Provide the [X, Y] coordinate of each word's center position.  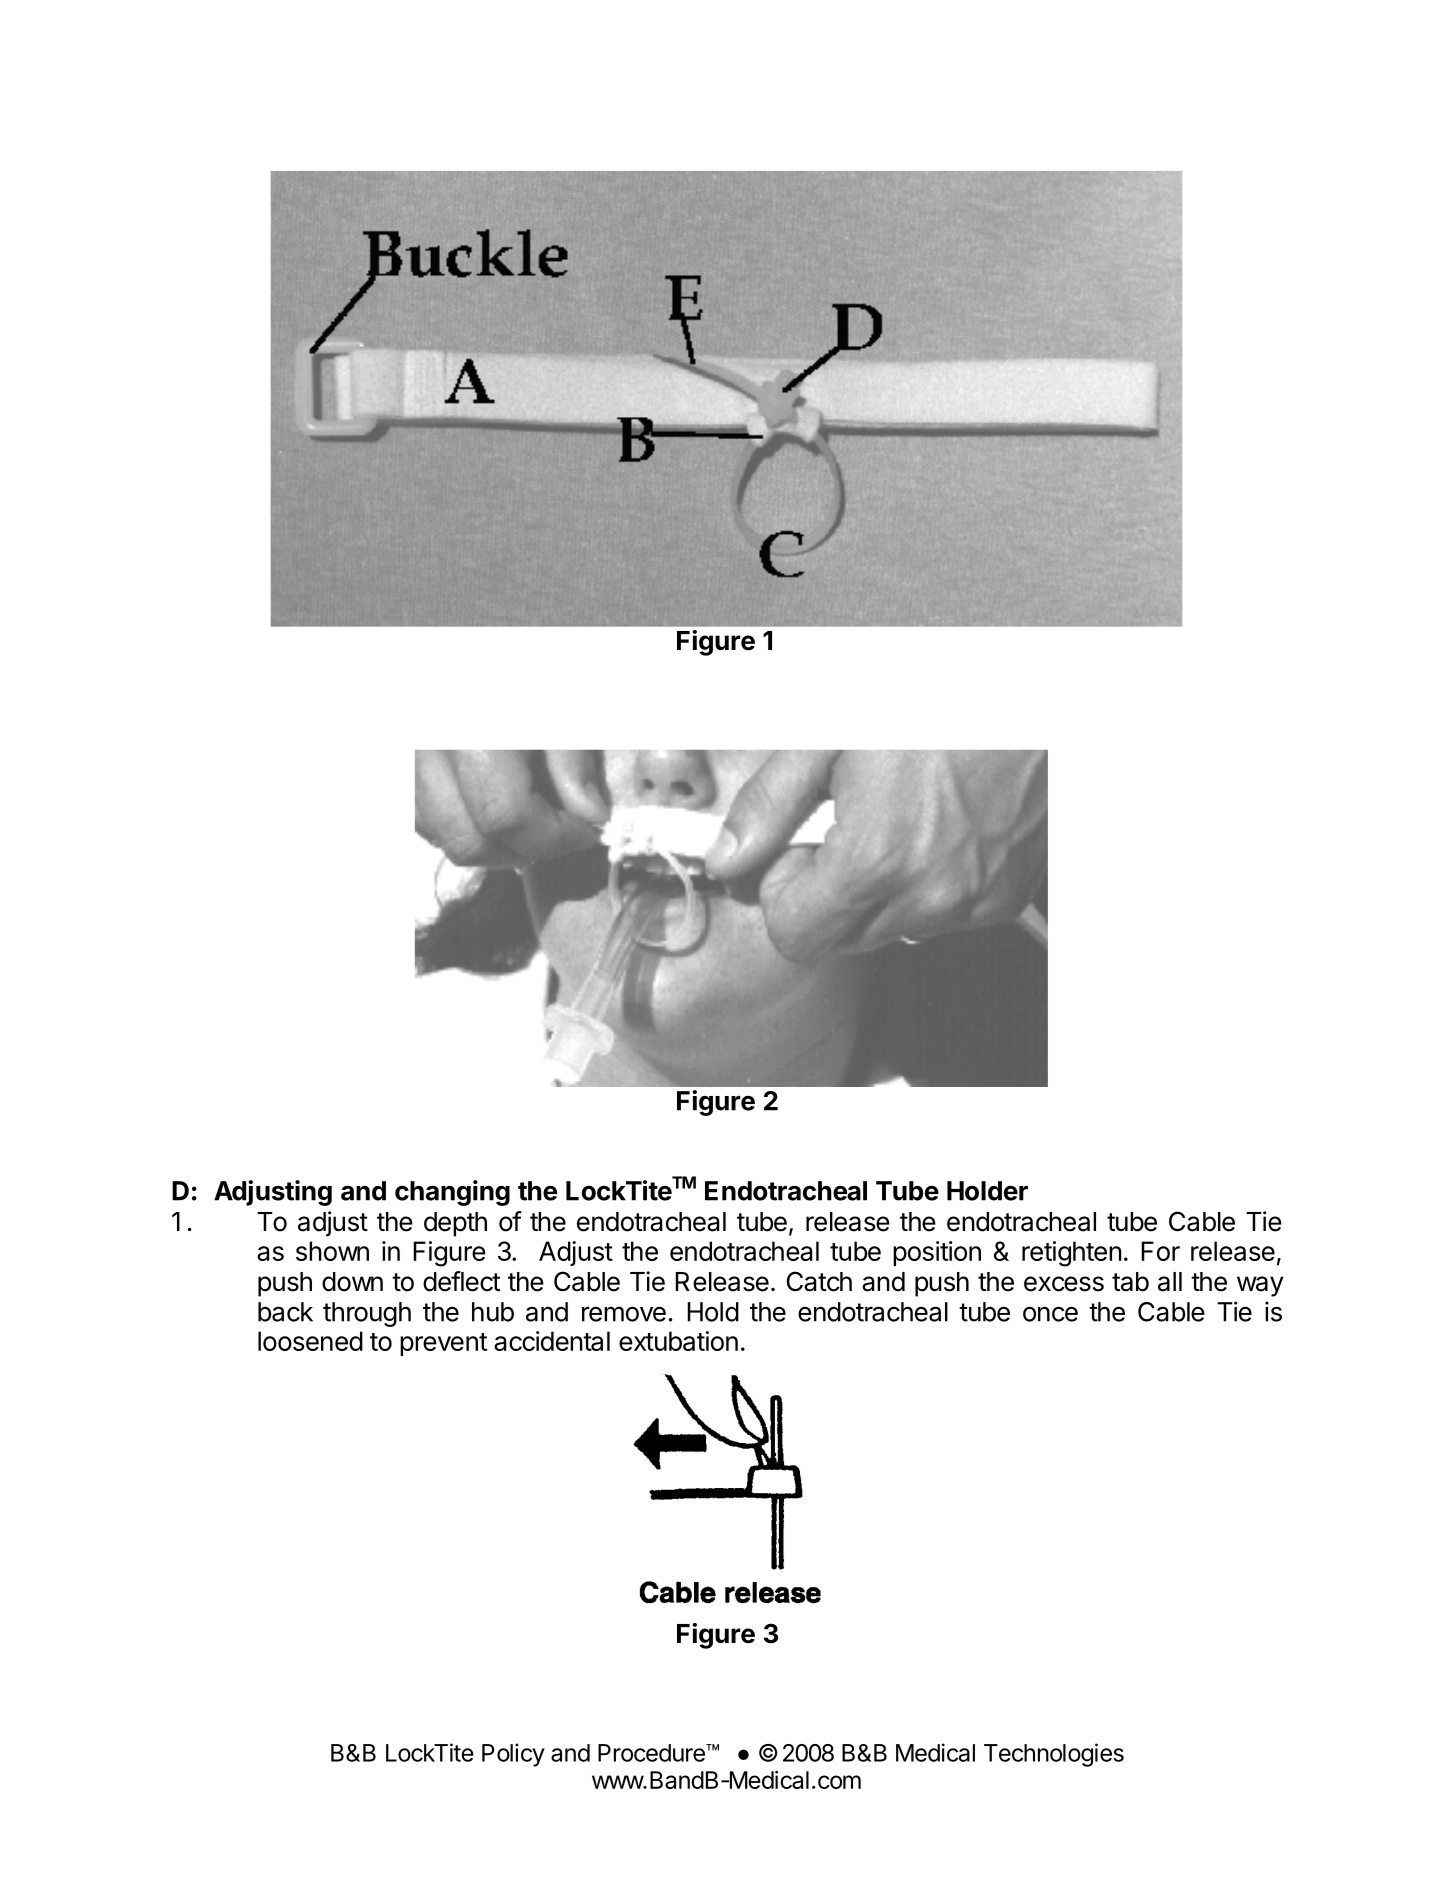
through [367, 1314]
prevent [443, 1344]
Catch [819, 1281]
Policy [513, 1755]
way [1260, 1286]
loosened [310, 1341]
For [1160, 1251]
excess [1064, 1284]
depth [455, 1224]
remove [624, 1314]
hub [493, 1312]
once [1050, 1314]
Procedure [652, 1753]
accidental [552, 1341]
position [937, 1253]
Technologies [1054, 1755]
